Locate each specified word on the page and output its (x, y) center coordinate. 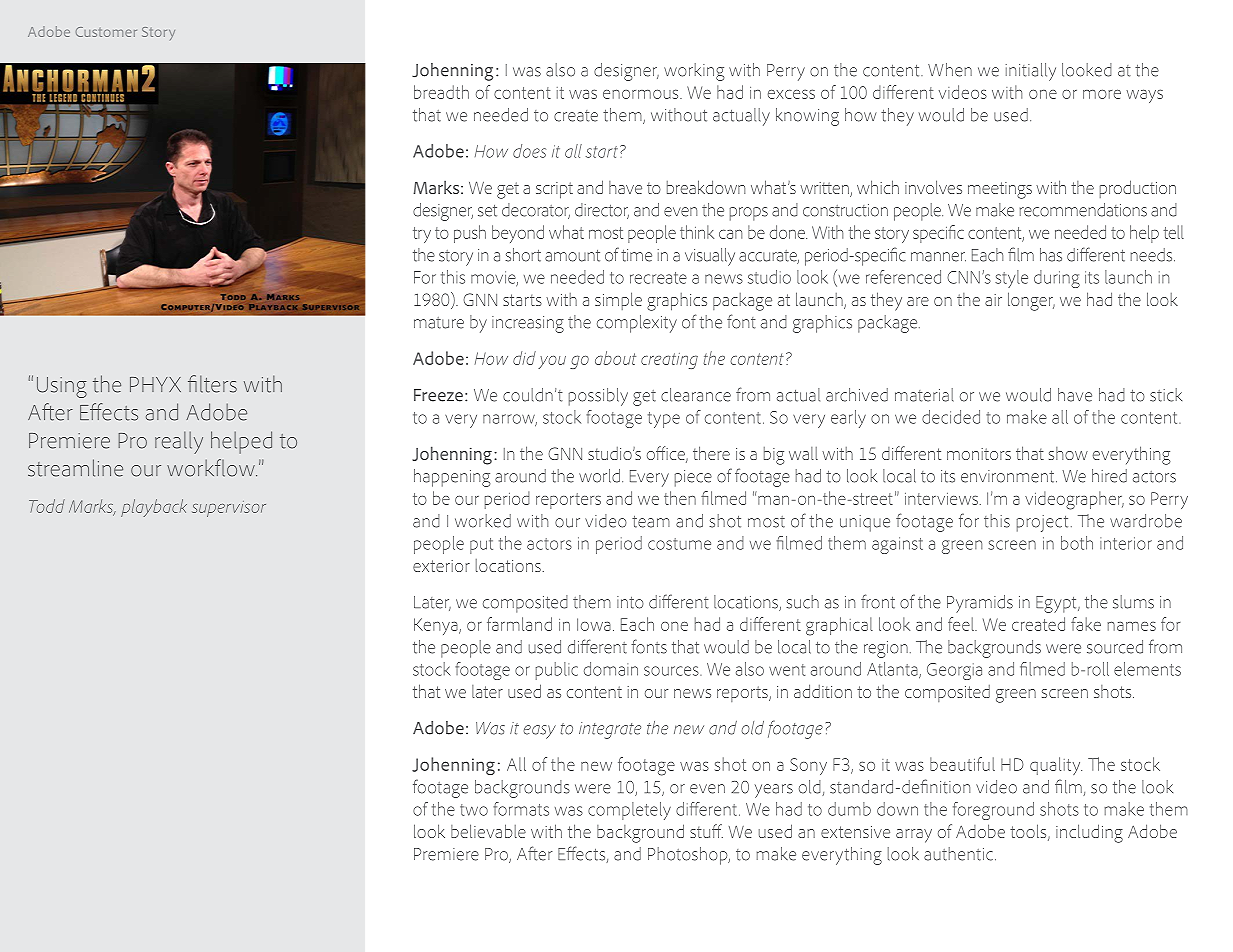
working (694, 72)
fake (1086, 624)
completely (629, 811)
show (1068, 453)
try (422, 235)
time (636, 255)
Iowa (594, 624)
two (474, 810)
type (664, 420)
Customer (106, 32)
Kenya (437, 626)
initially (1031, 72)
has (1051, 255)
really (179, 442)
